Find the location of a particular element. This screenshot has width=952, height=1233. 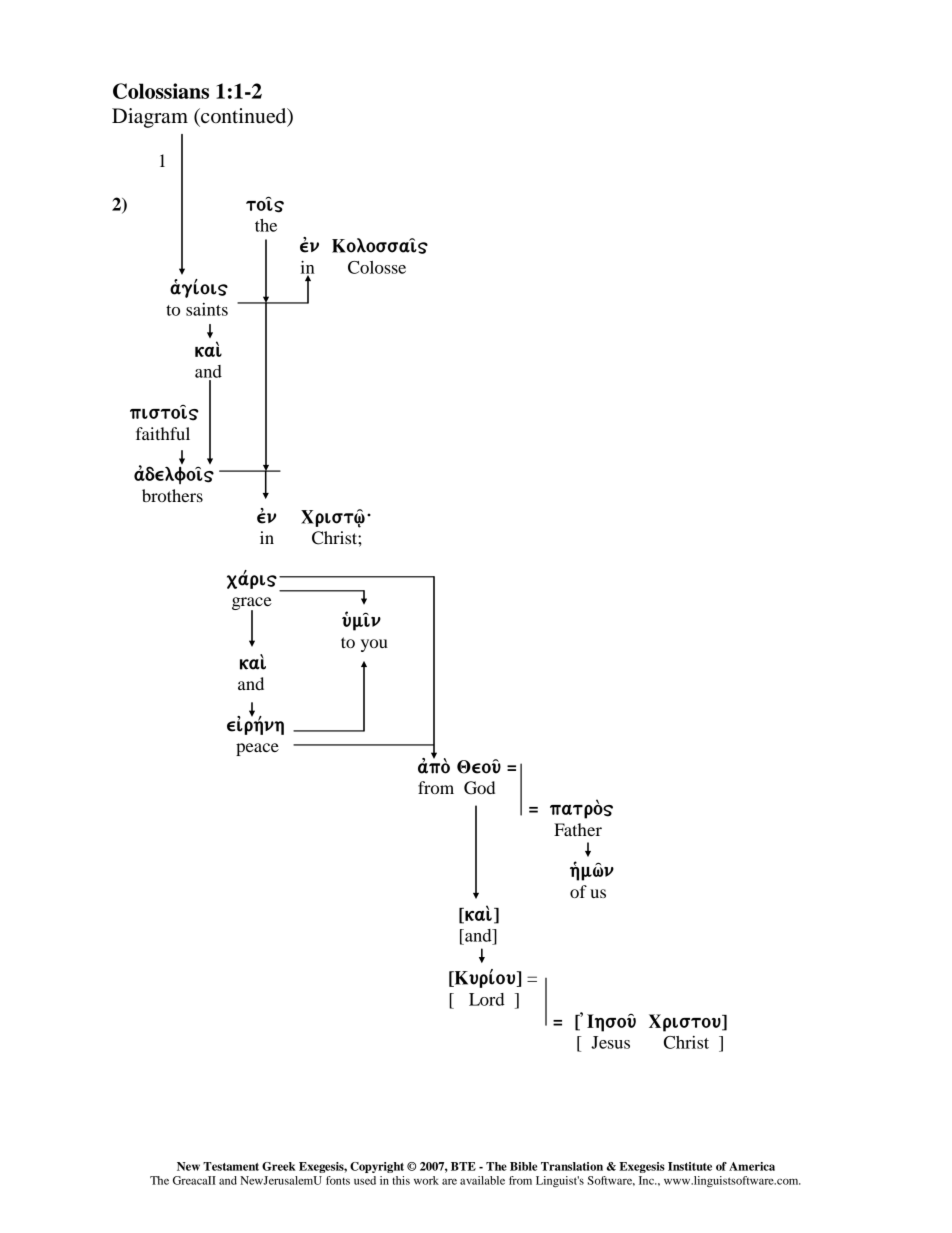

brothers is located at coordinates (172, 495).
